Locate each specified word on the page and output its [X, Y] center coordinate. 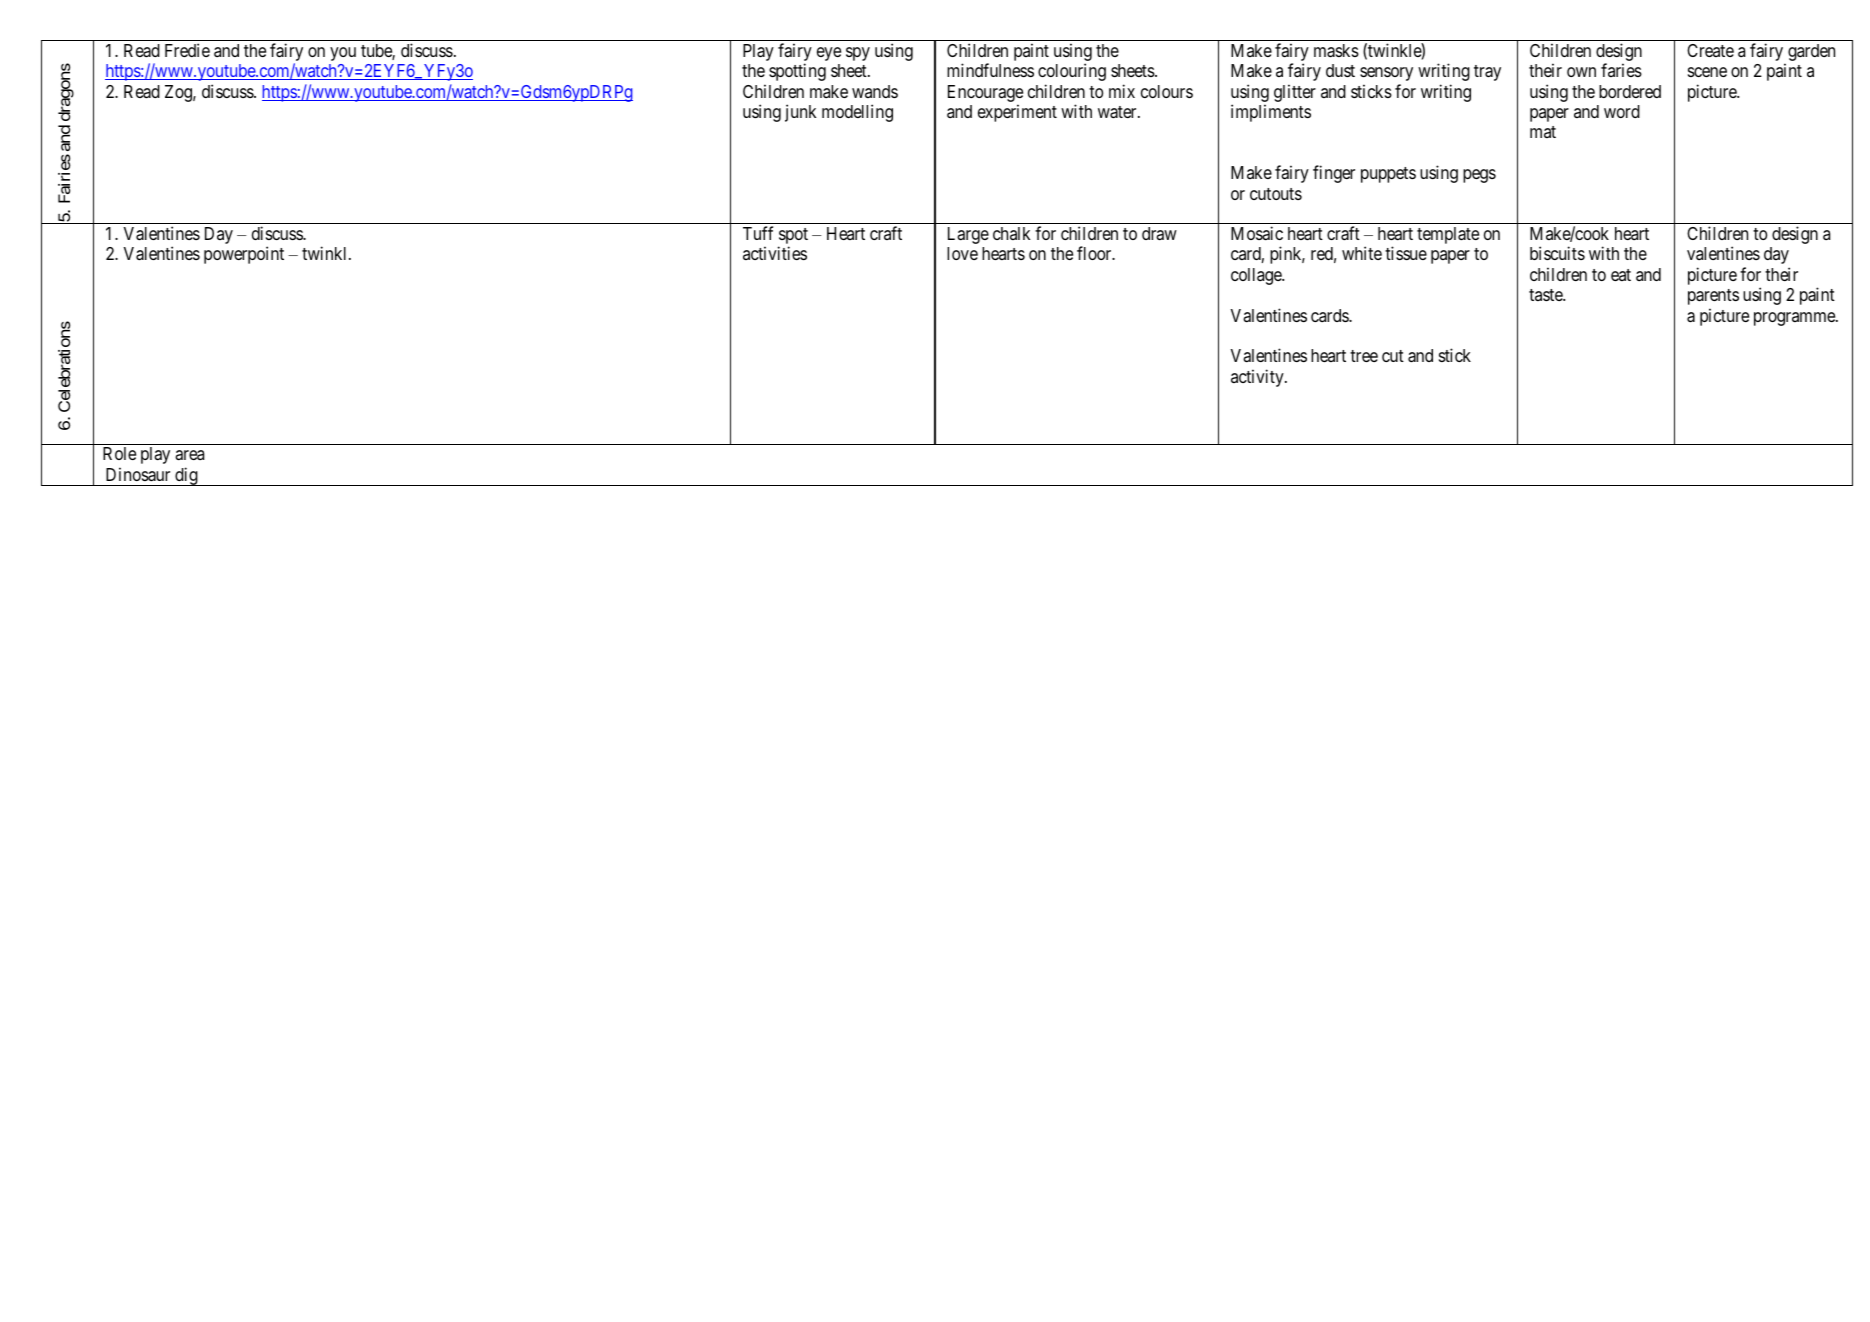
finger [1334, 174]
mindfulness [990, 70]
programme [1795, 319]
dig [186, 476]
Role [119, 453]
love [962, 253]
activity [1258, 378]
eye [829, 54]
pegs [1479, 176]
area [189, 455]
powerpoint [244, 255]
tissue [1406, 253]
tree [1364, 356]
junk [800, 113]
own [1581, 72]
